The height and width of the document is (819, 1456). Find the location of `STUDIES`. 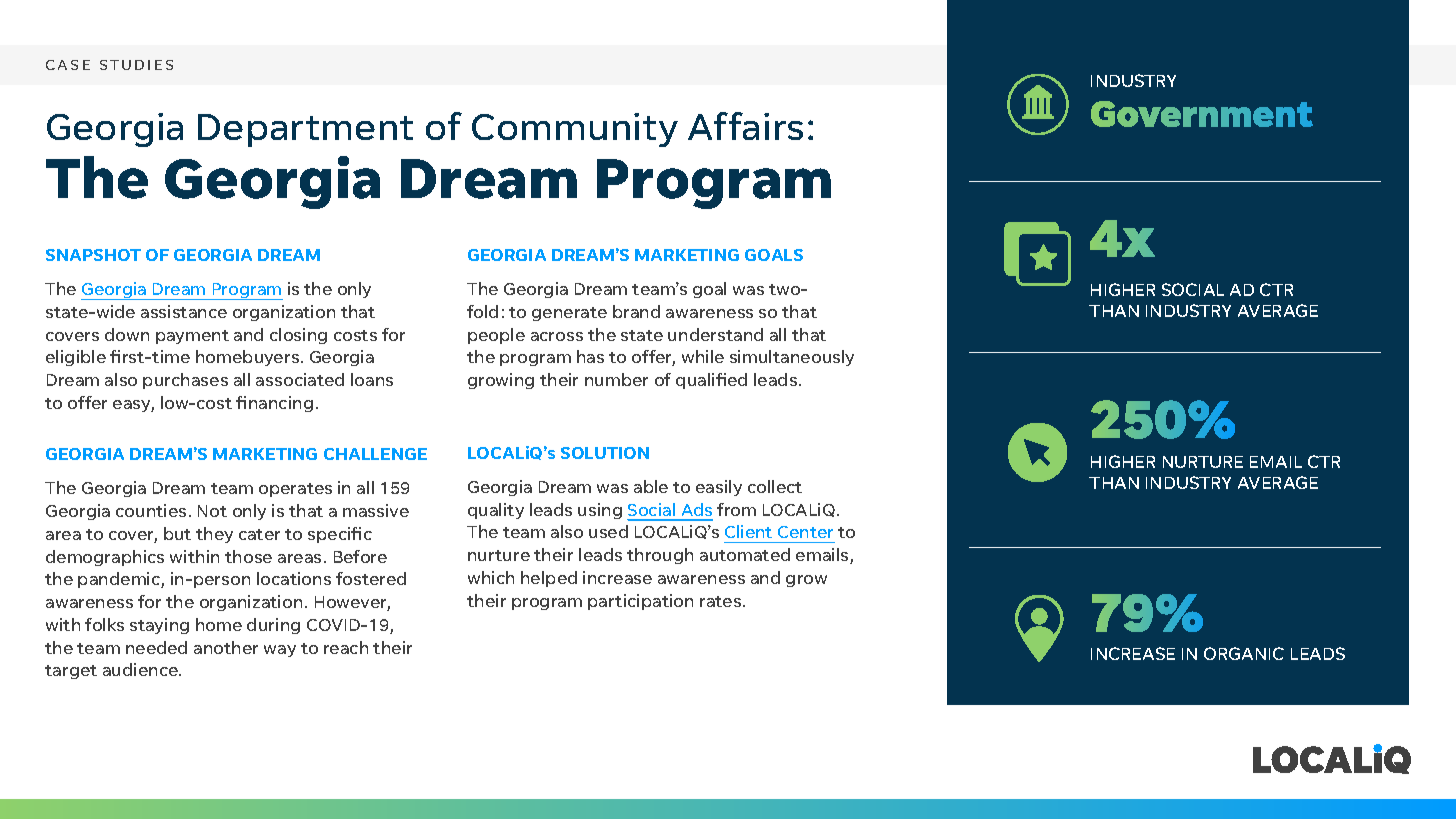

STUDIES is located at coordinates (136, 65).
